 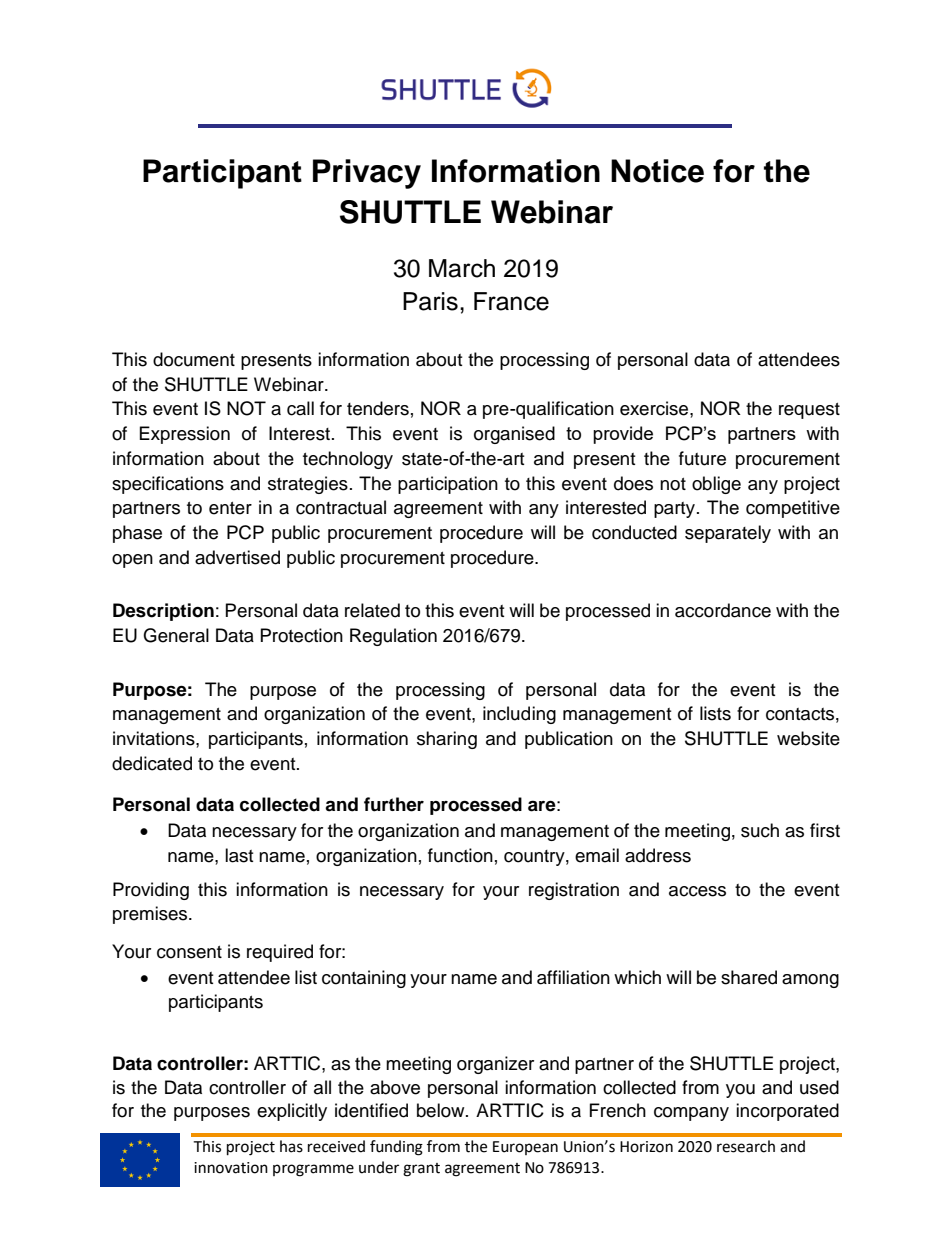 I want to click on March, so click(x=462, y=268).
